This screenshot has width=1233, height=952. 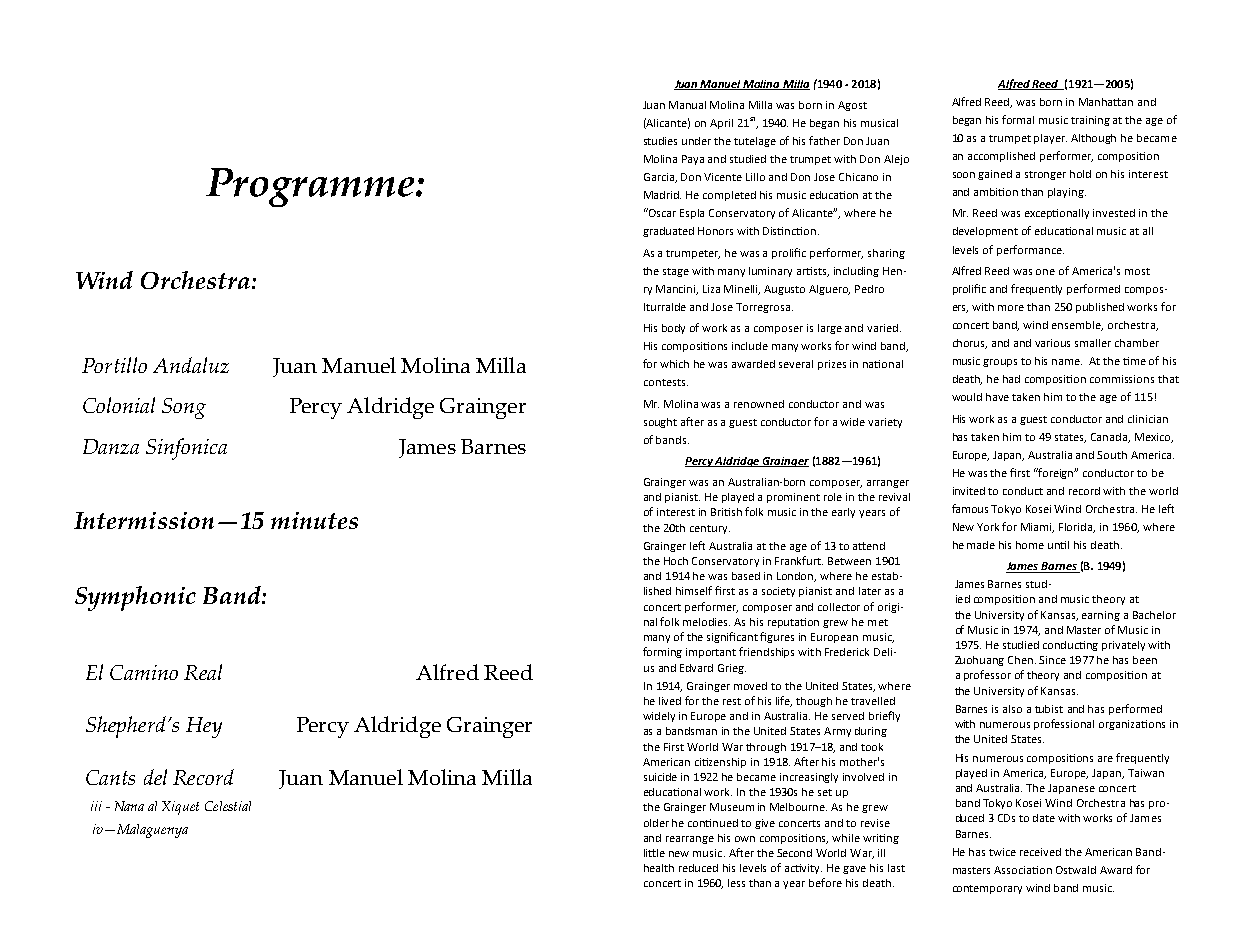 What do you see at coordinates (696, 141) in the screenshot?
I see `under` at bounding box center [696, 141].
